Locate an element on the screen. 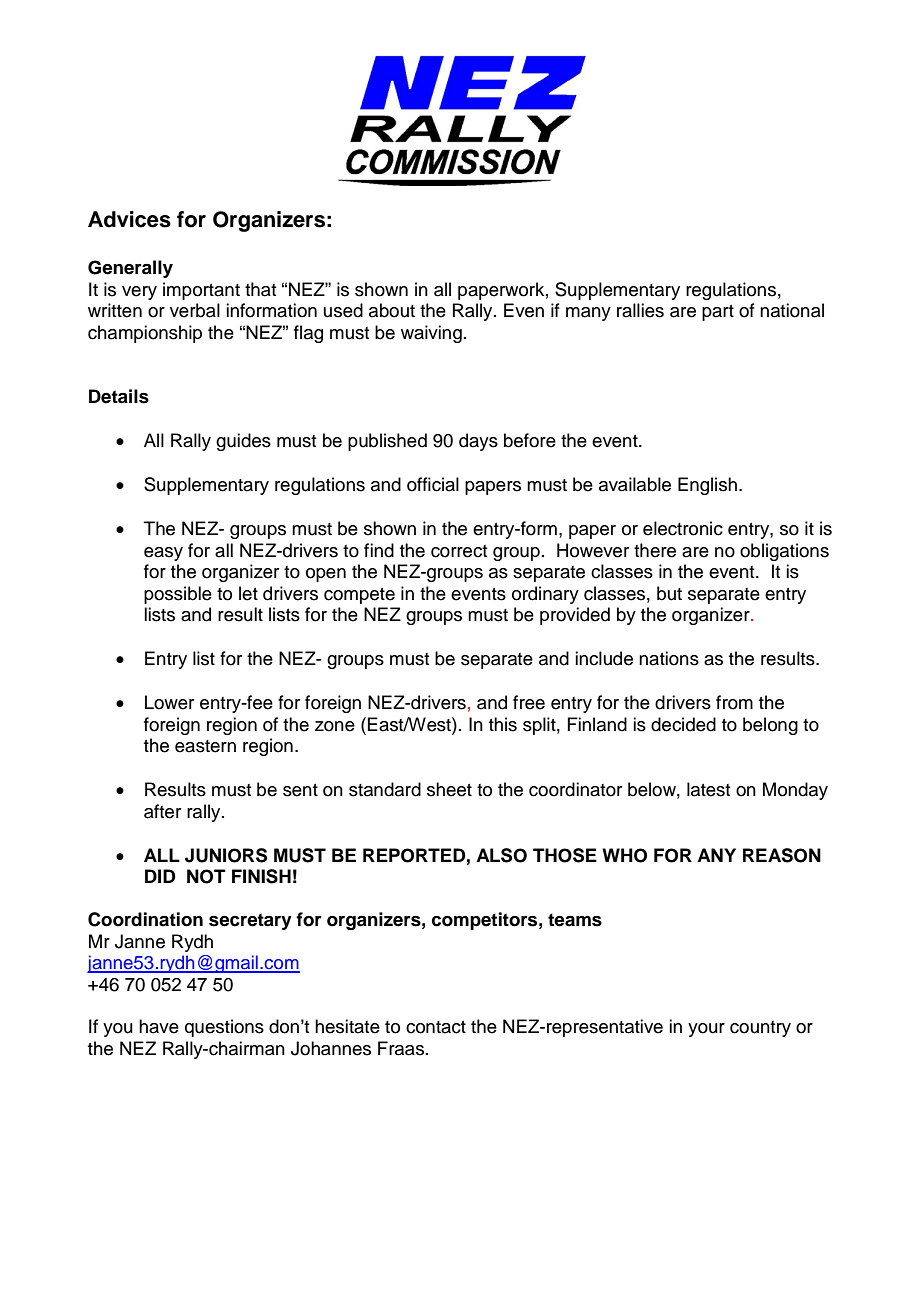 The image size is (924, 1308). questions is located at coordinates (224, 1028).
